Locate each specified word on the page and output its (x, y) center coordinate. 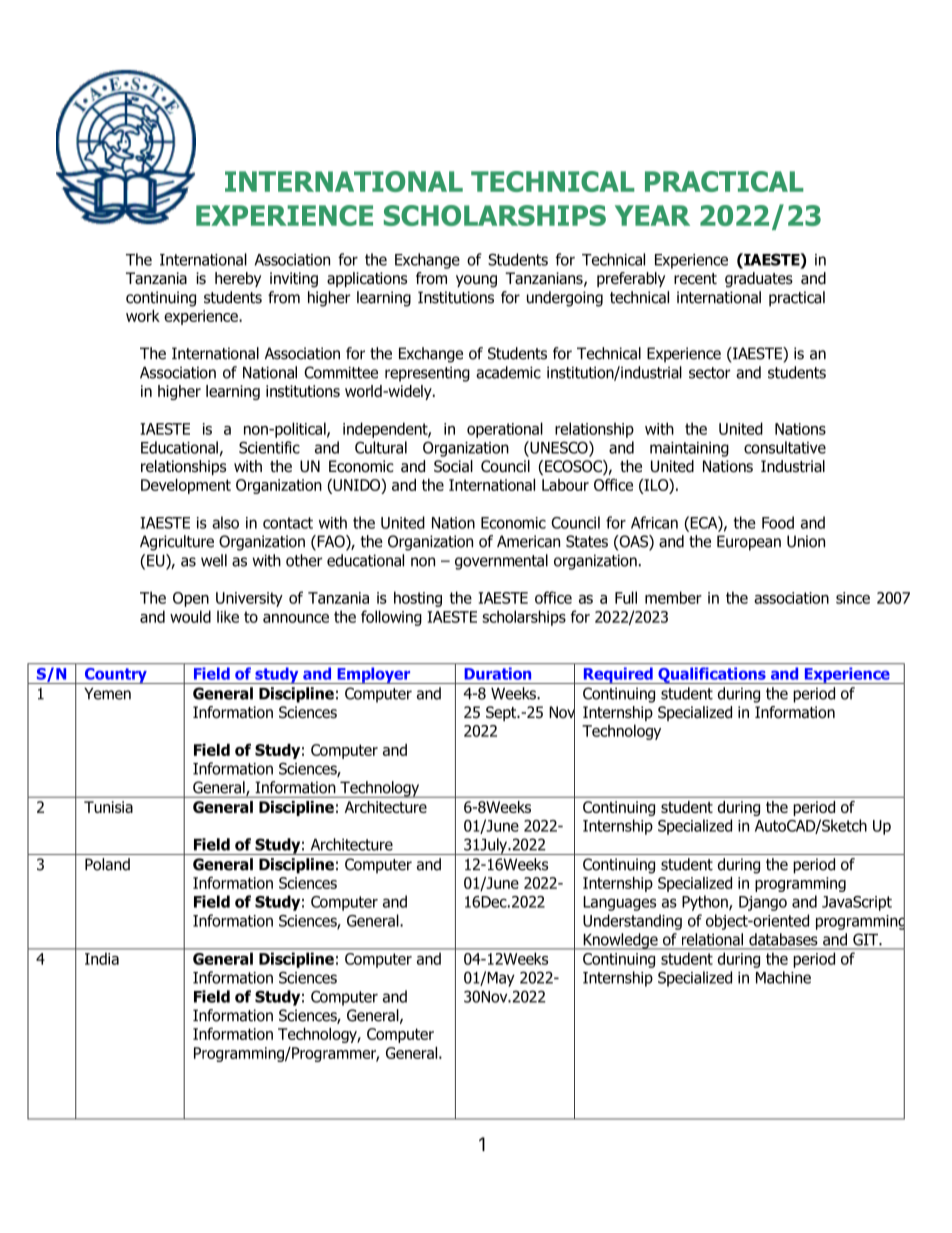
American (528, 541)
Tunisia (108, 807)
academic (508, 372)
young (476, 281)
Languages (619, 903)
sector (710, 373)
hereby (238, 279)
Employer (374, 675)
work (143, 316)
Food (778, 522)
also (225, 522)
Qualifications (712, 675)
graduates (759, 280)
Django (763, 903)
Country (115, 676)
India (102, 959)
